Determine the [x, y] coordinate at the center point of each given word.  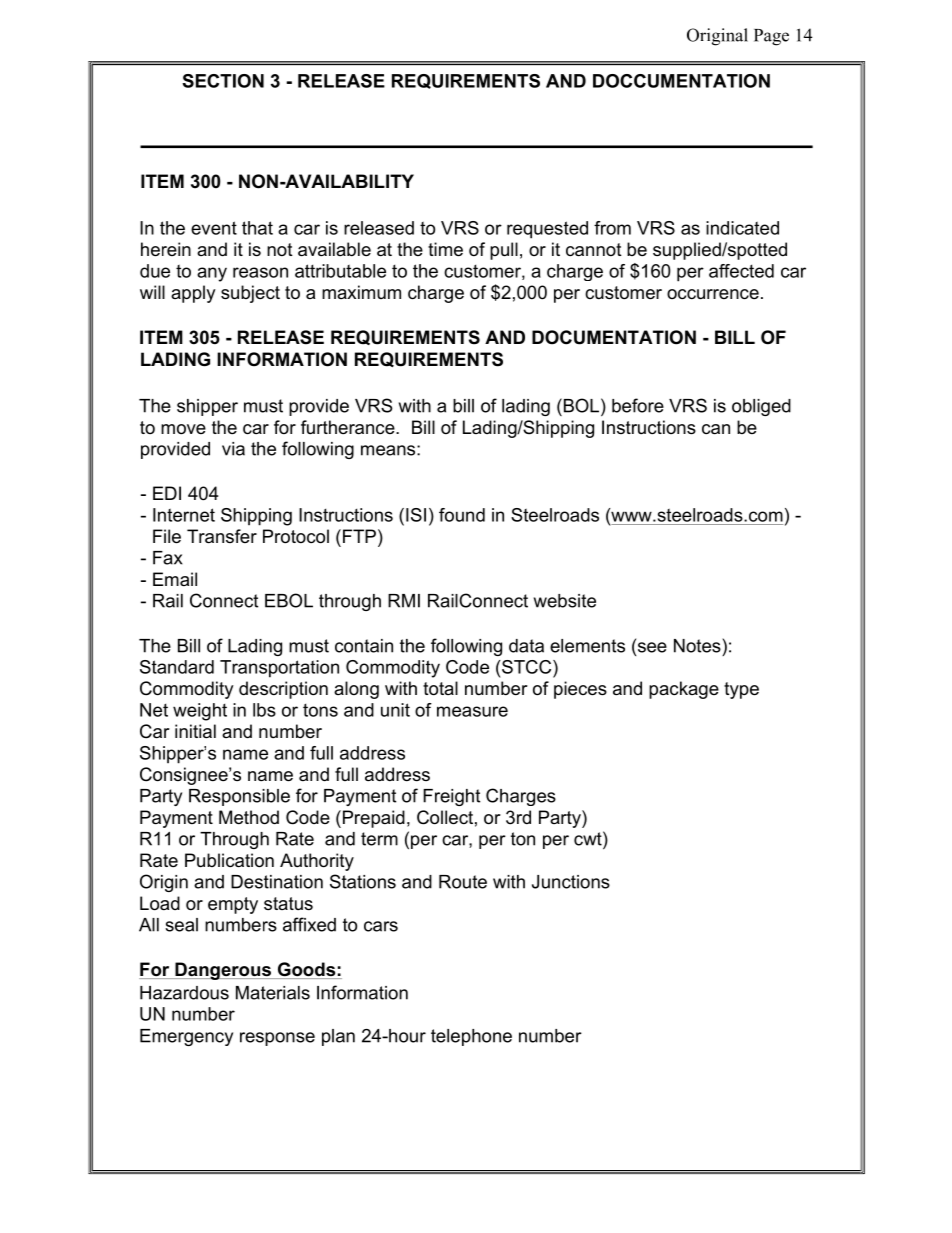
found [462, 515]
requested [547, 230]
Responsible [239, 797]
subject [250, 294]
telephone [471, 1037]
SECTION [223, 81]
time [445, 249]
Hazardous [184, 993]
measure [472, 711]
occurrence [713, 294]
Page [771, 37]
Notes [697, 646]
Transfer [222, 536]
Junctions [571, 882]
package [684, 690]
